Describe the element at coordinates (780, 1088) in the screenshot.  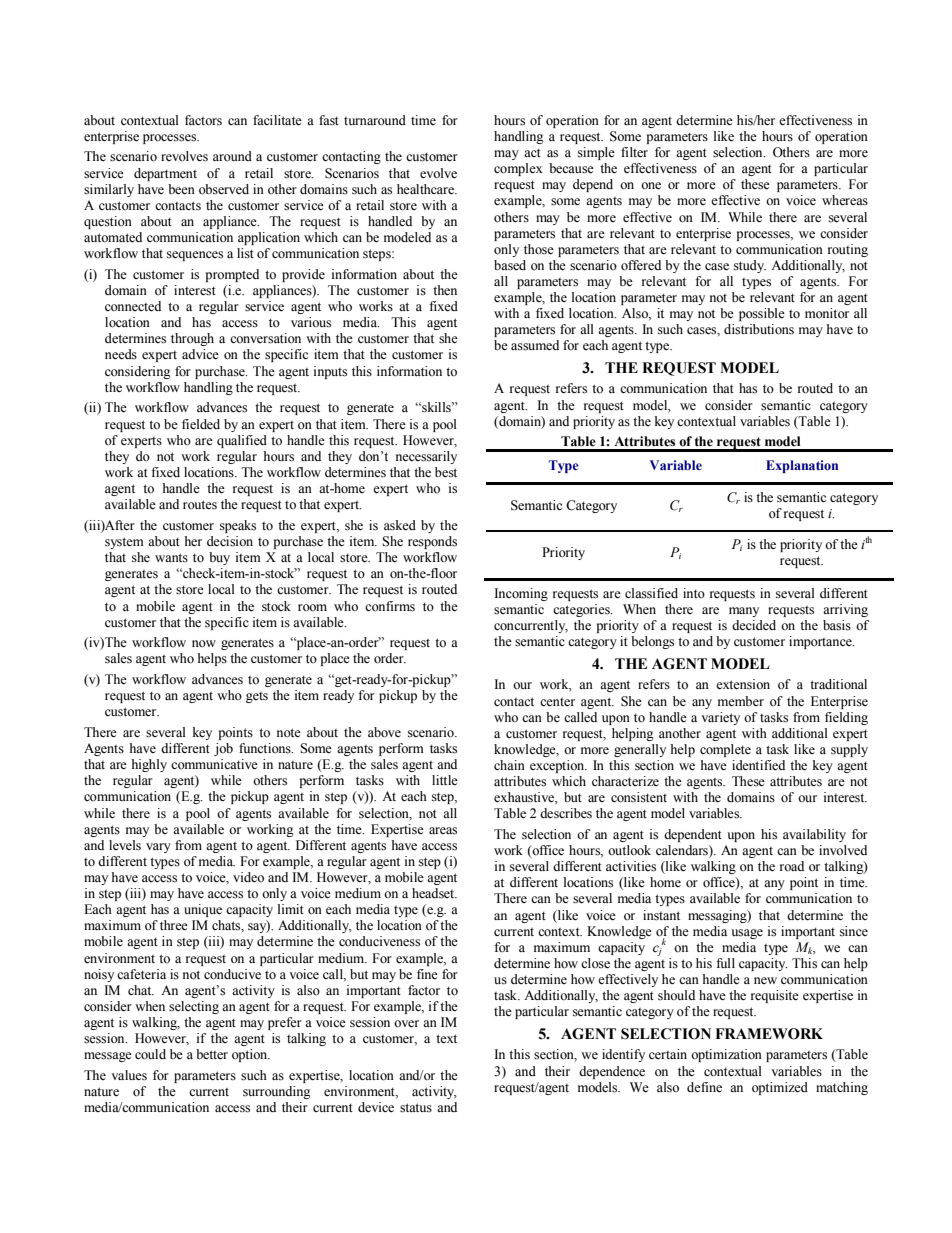
I see `optimized` at that location.
